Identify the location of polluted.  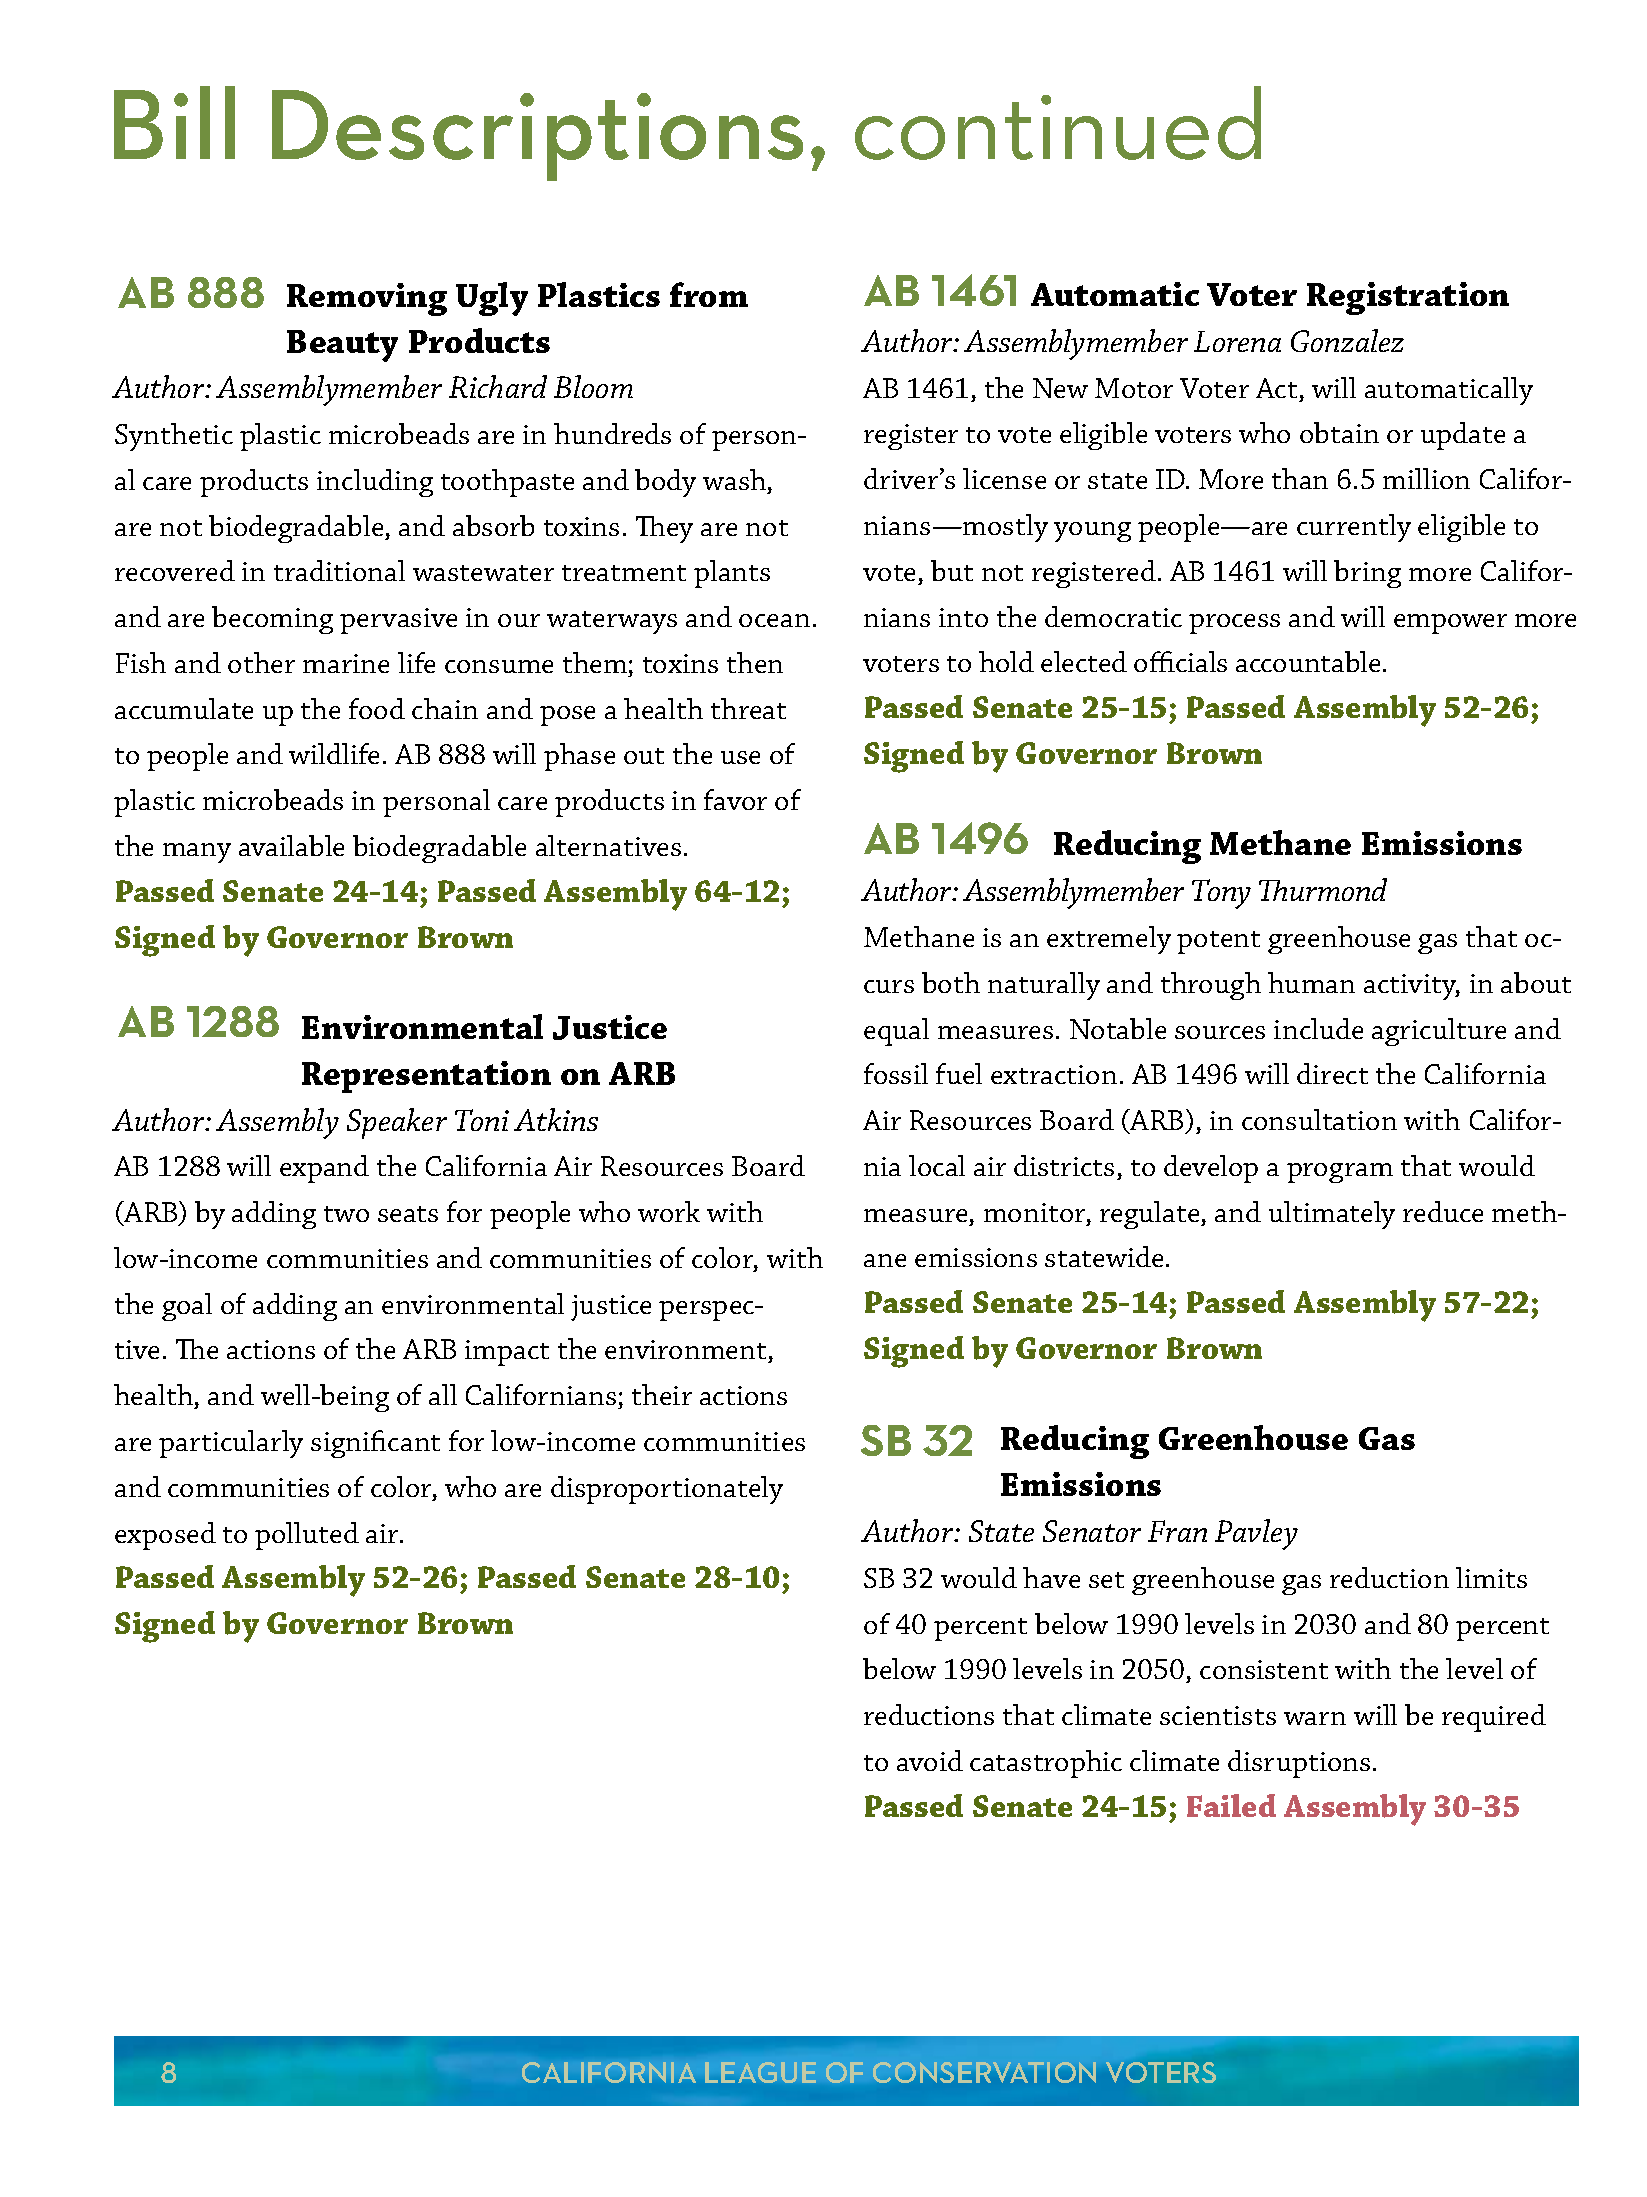
(307, 1536).
